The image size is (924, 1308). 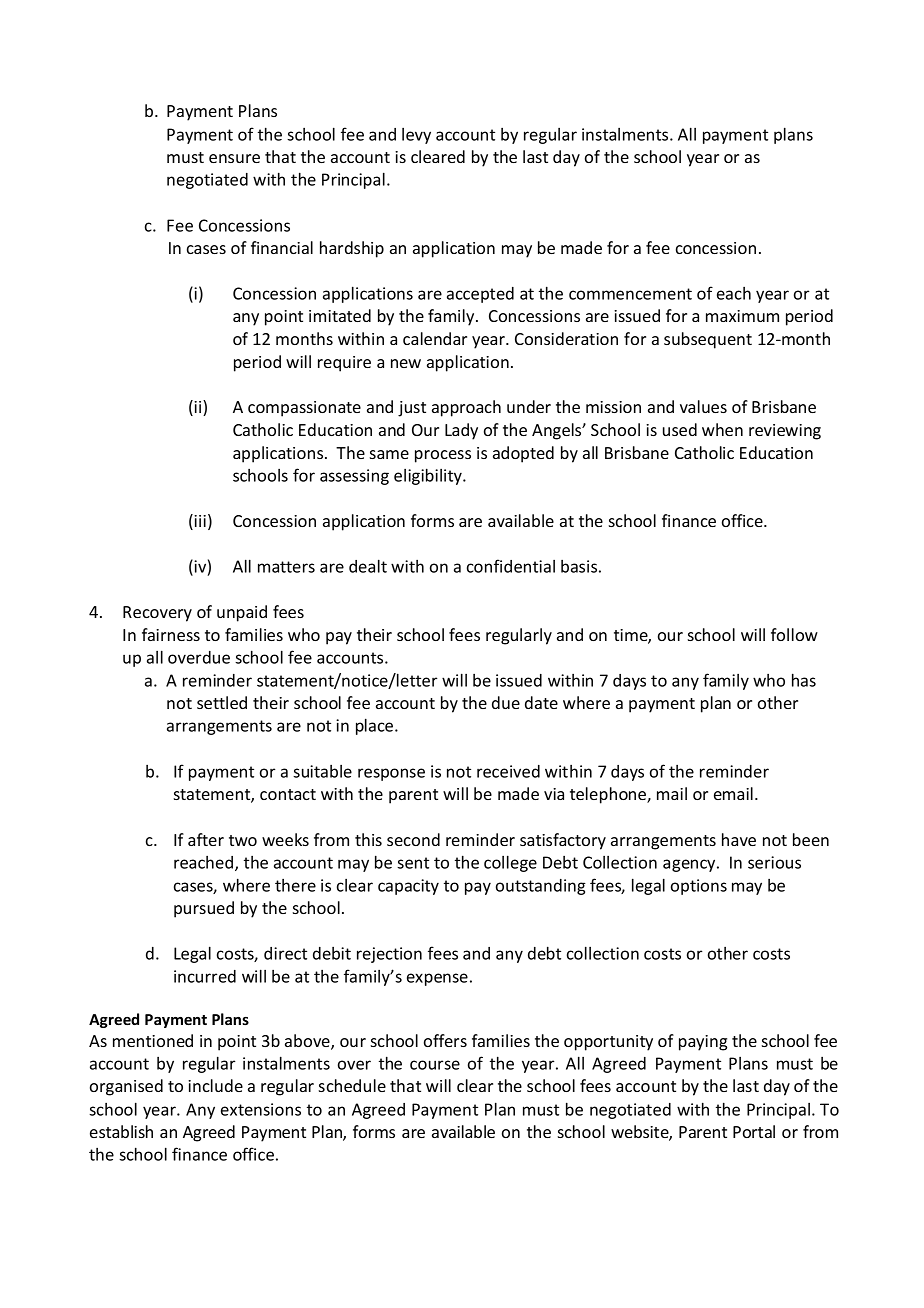 What do you see at coordinates (215, 1085) in the page?
I see `include` at bounding box center [215, 1085].
